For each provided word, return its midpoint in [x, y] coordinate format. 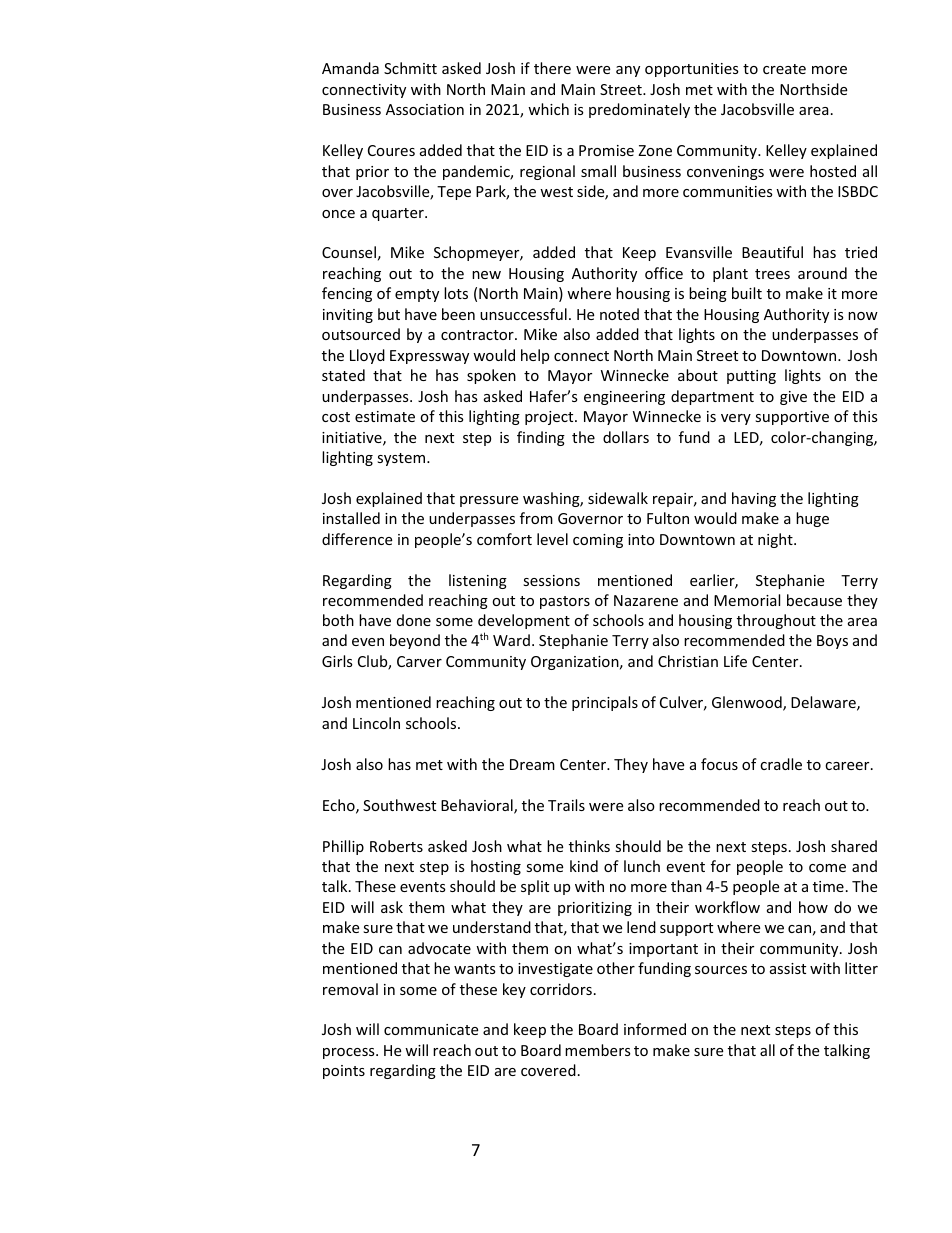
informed [655, 1029]
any [628, 71]
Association [425, 109]
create [784, 69]
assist [788, 968]
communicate [431, 1029]
